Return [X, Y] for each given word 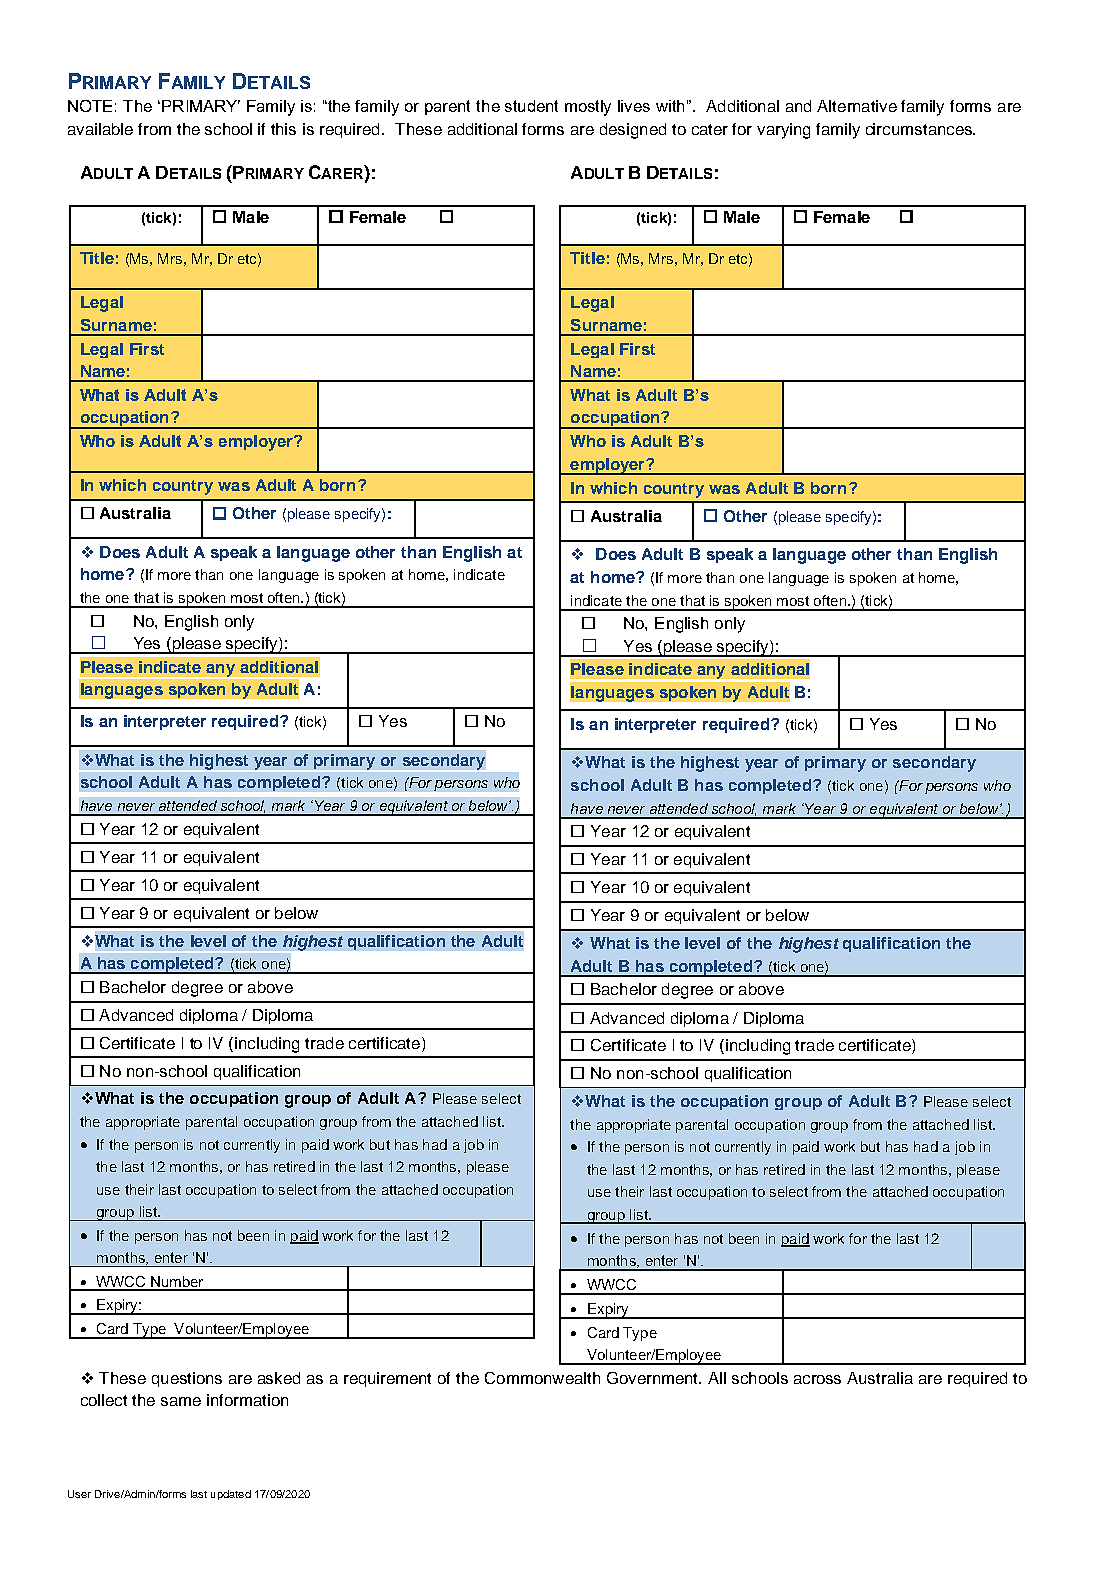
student [531, 106]
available [100, 129]
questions [187, 1379]
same [181, 1401]
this [283, 129]
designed [633, 131]
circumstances [920, 129]
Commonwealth [542, 1378]
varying [783, 131]
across [817, 1379]
